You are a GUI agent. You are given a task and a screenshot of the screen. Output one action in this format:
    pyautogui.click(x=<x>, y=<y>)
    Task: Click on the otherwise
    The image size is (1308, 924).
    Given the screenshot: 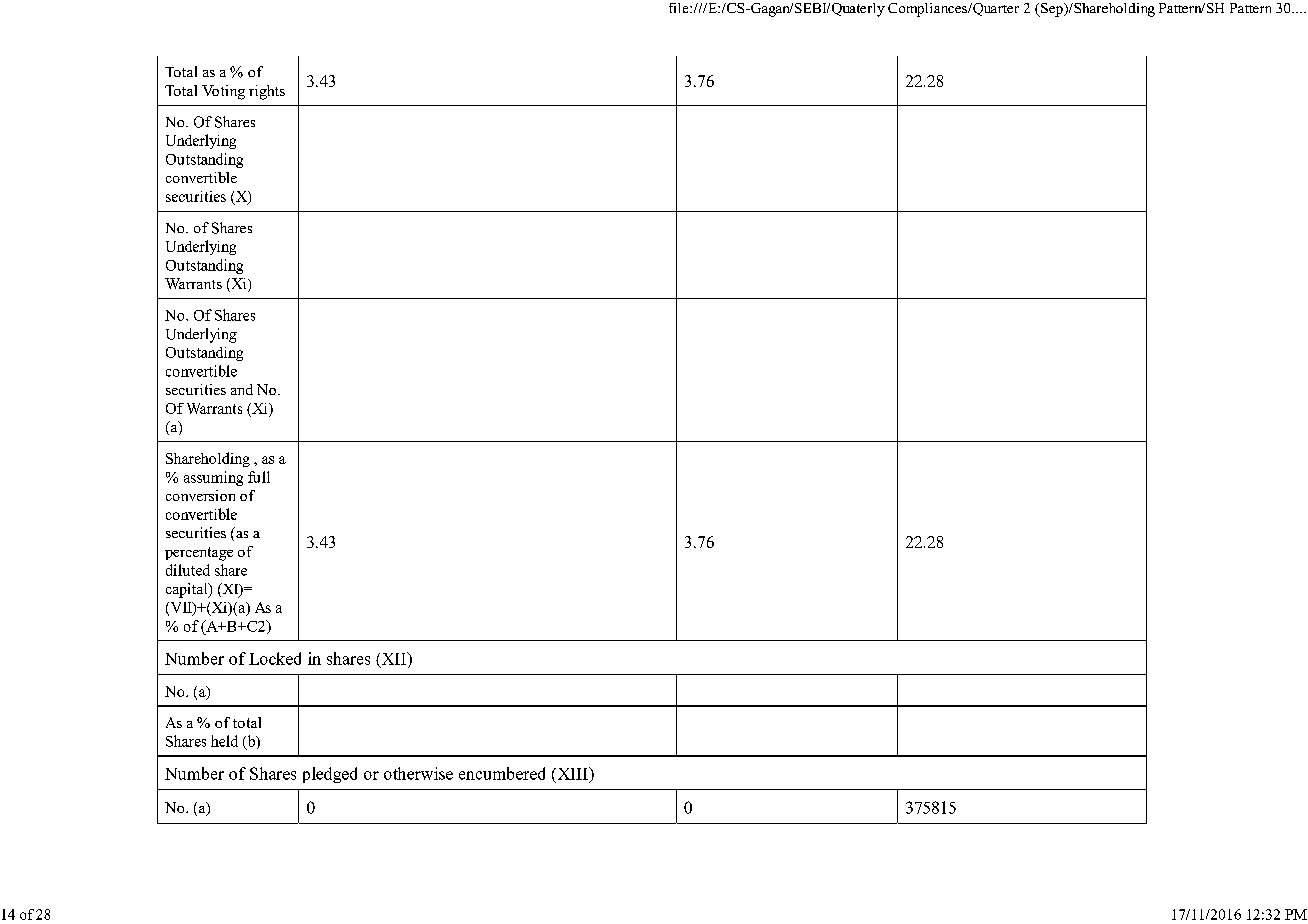 What is the action you would take?
    pyautogui.click(x=418, y=773)
